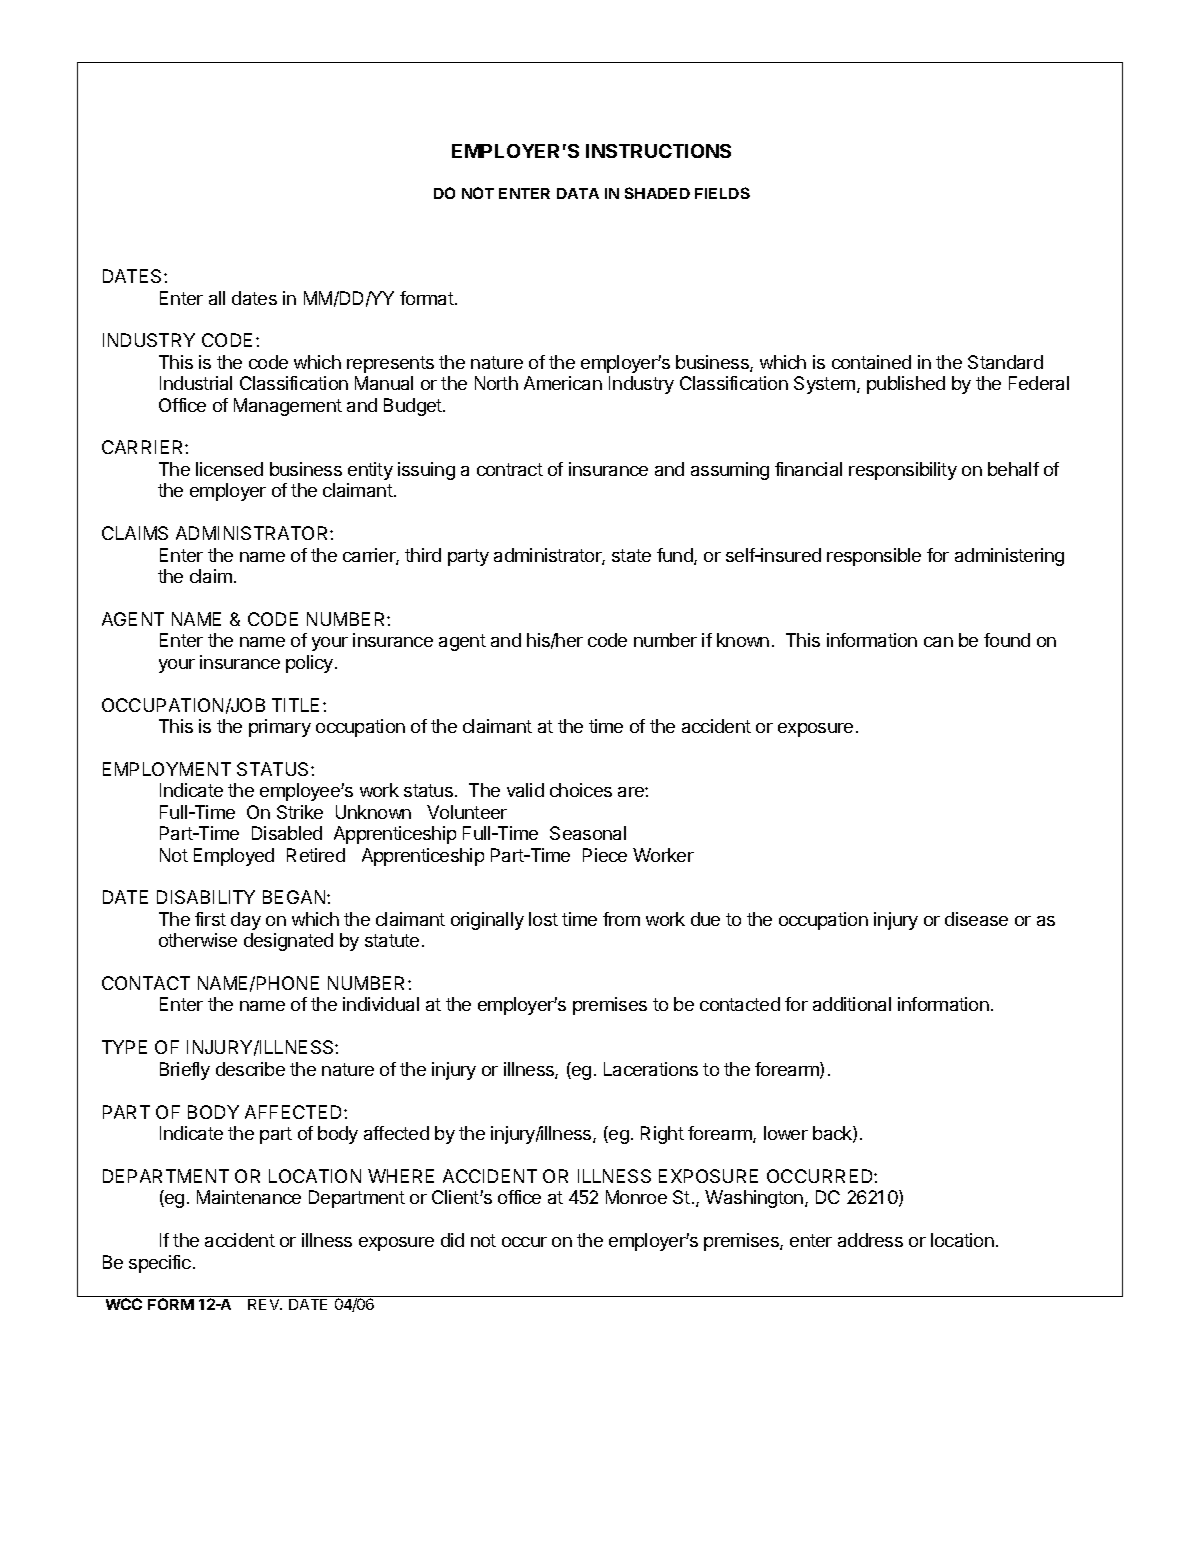 This image has height=1553, width=1200. I want to click on state, so click(631, 555).
